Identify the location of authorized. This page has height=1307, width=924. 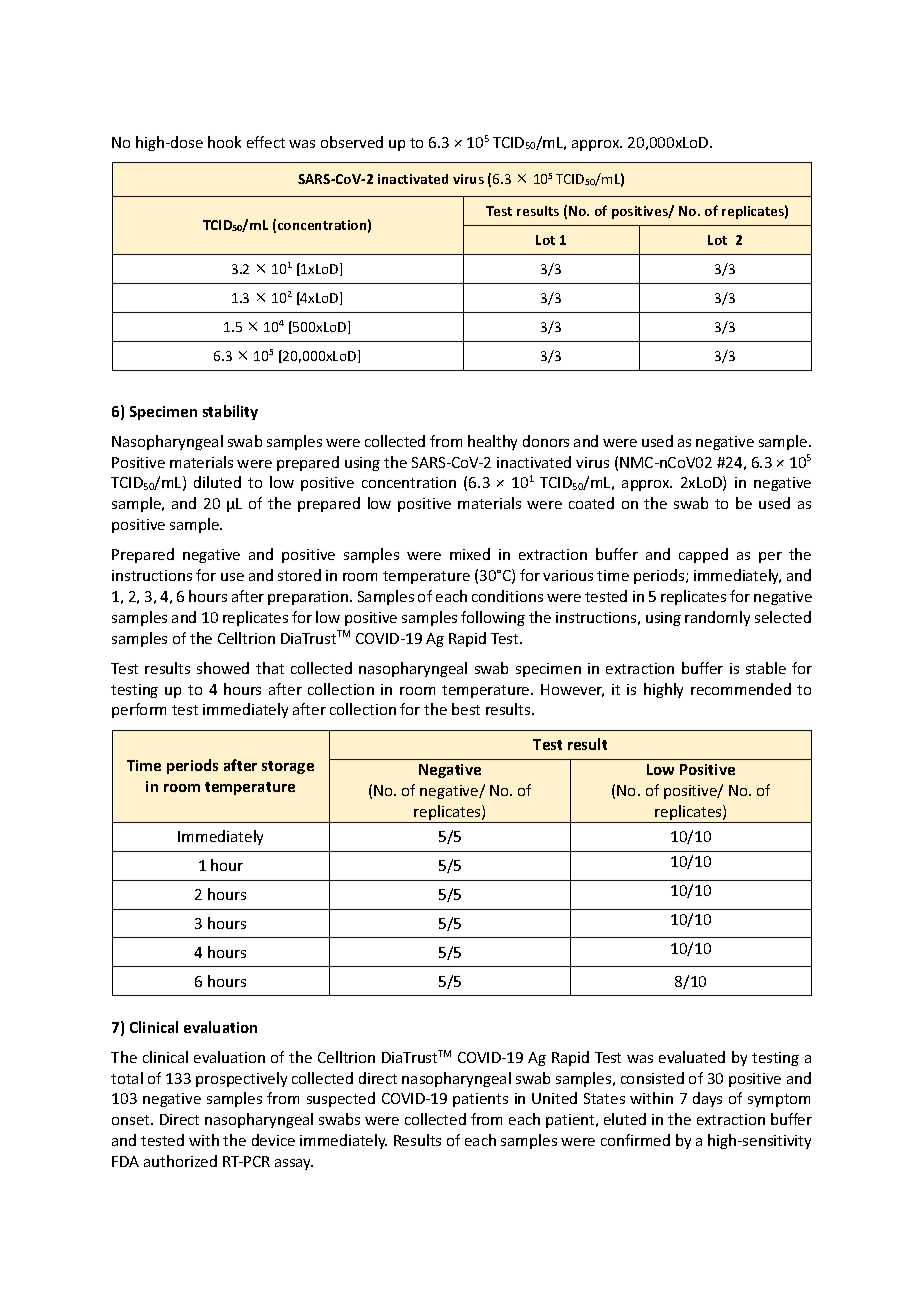
(180, 1161).
